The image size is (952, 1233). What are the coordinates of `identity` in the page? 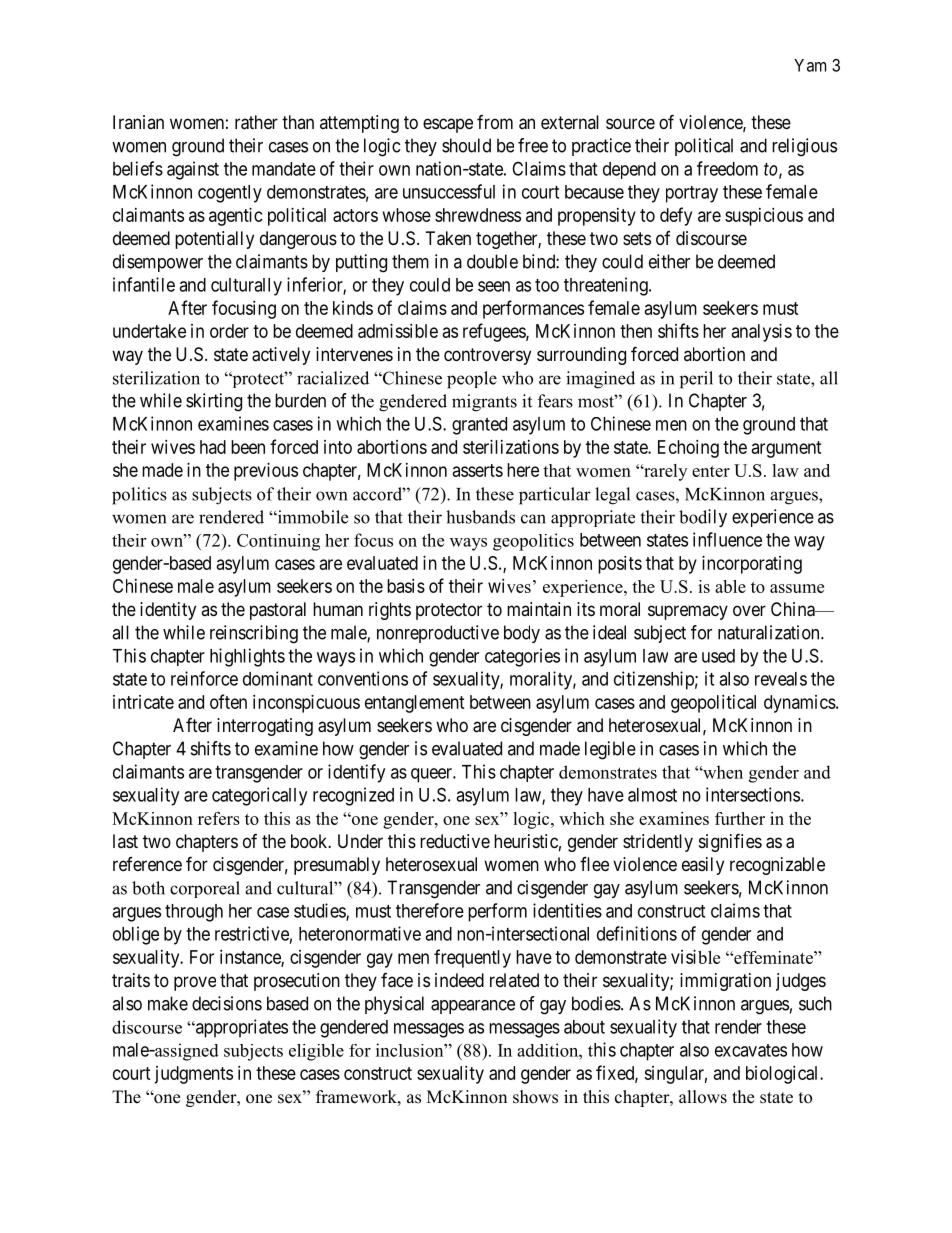 It's located at (168, 611).
